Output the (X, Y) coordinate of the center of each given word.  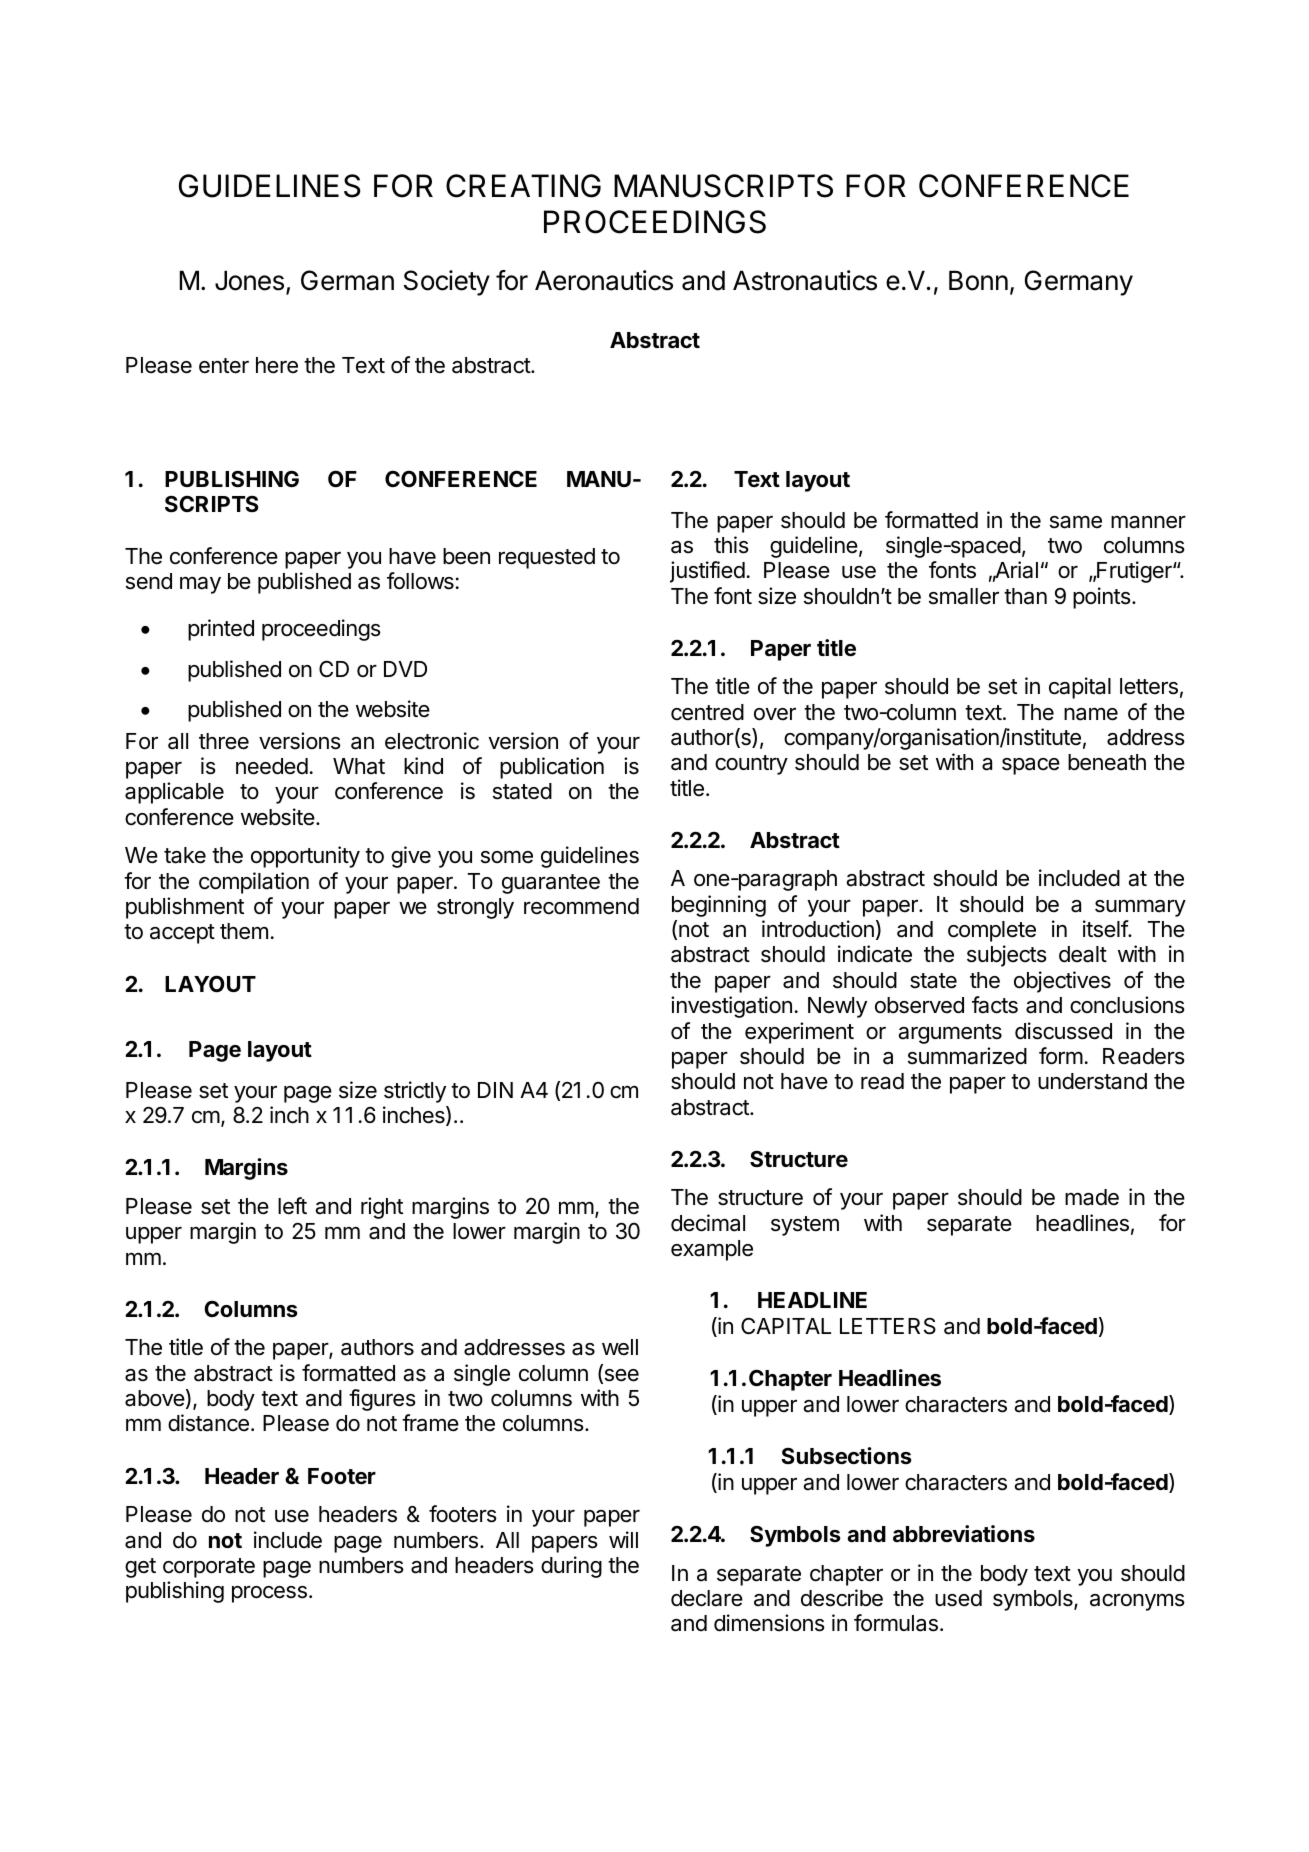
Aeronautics (604, 280)
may (200, 585)
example (712, 1250)
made (1092, 1197)
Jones (249, 280)
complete (992, 931)
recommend (581, 906)
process (269, 1594)
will (623, 1539)
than (1025, 596)
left (292, 1206)
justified (707, 572)
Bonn (978, 280)
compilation (254, 883)
